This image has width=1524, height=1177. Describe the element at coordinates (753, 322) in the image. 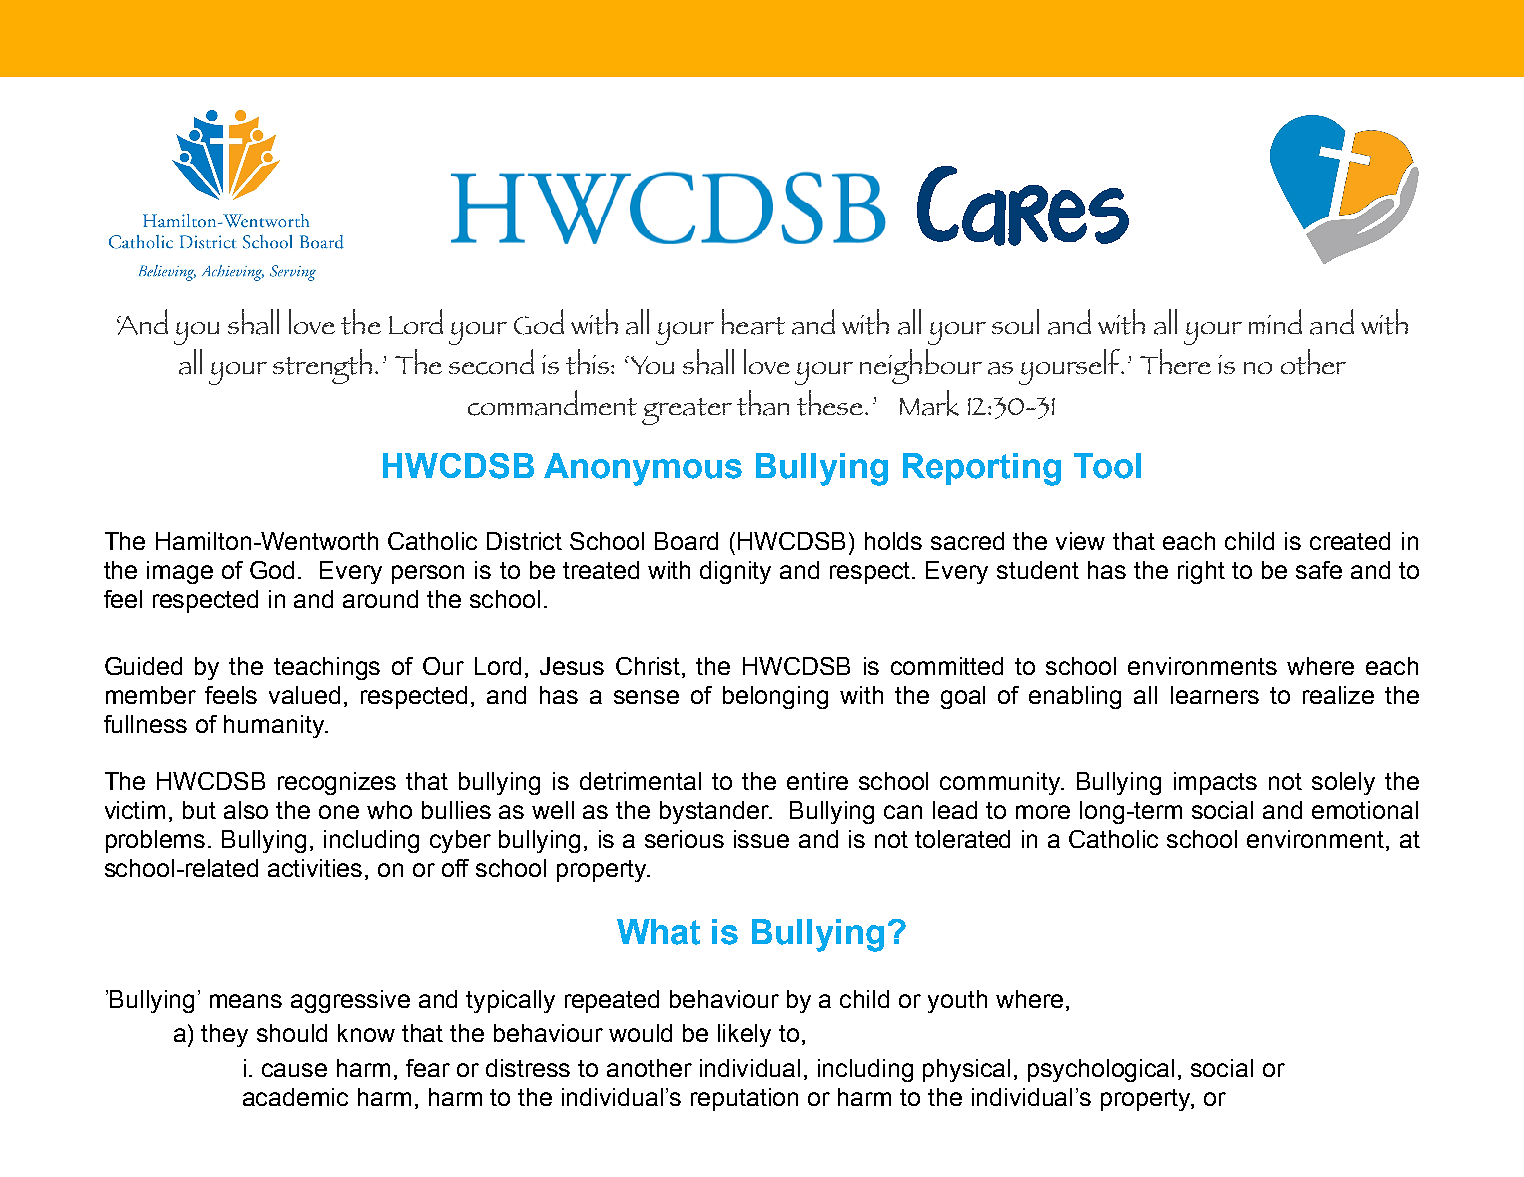

I see `heart` at that location.
